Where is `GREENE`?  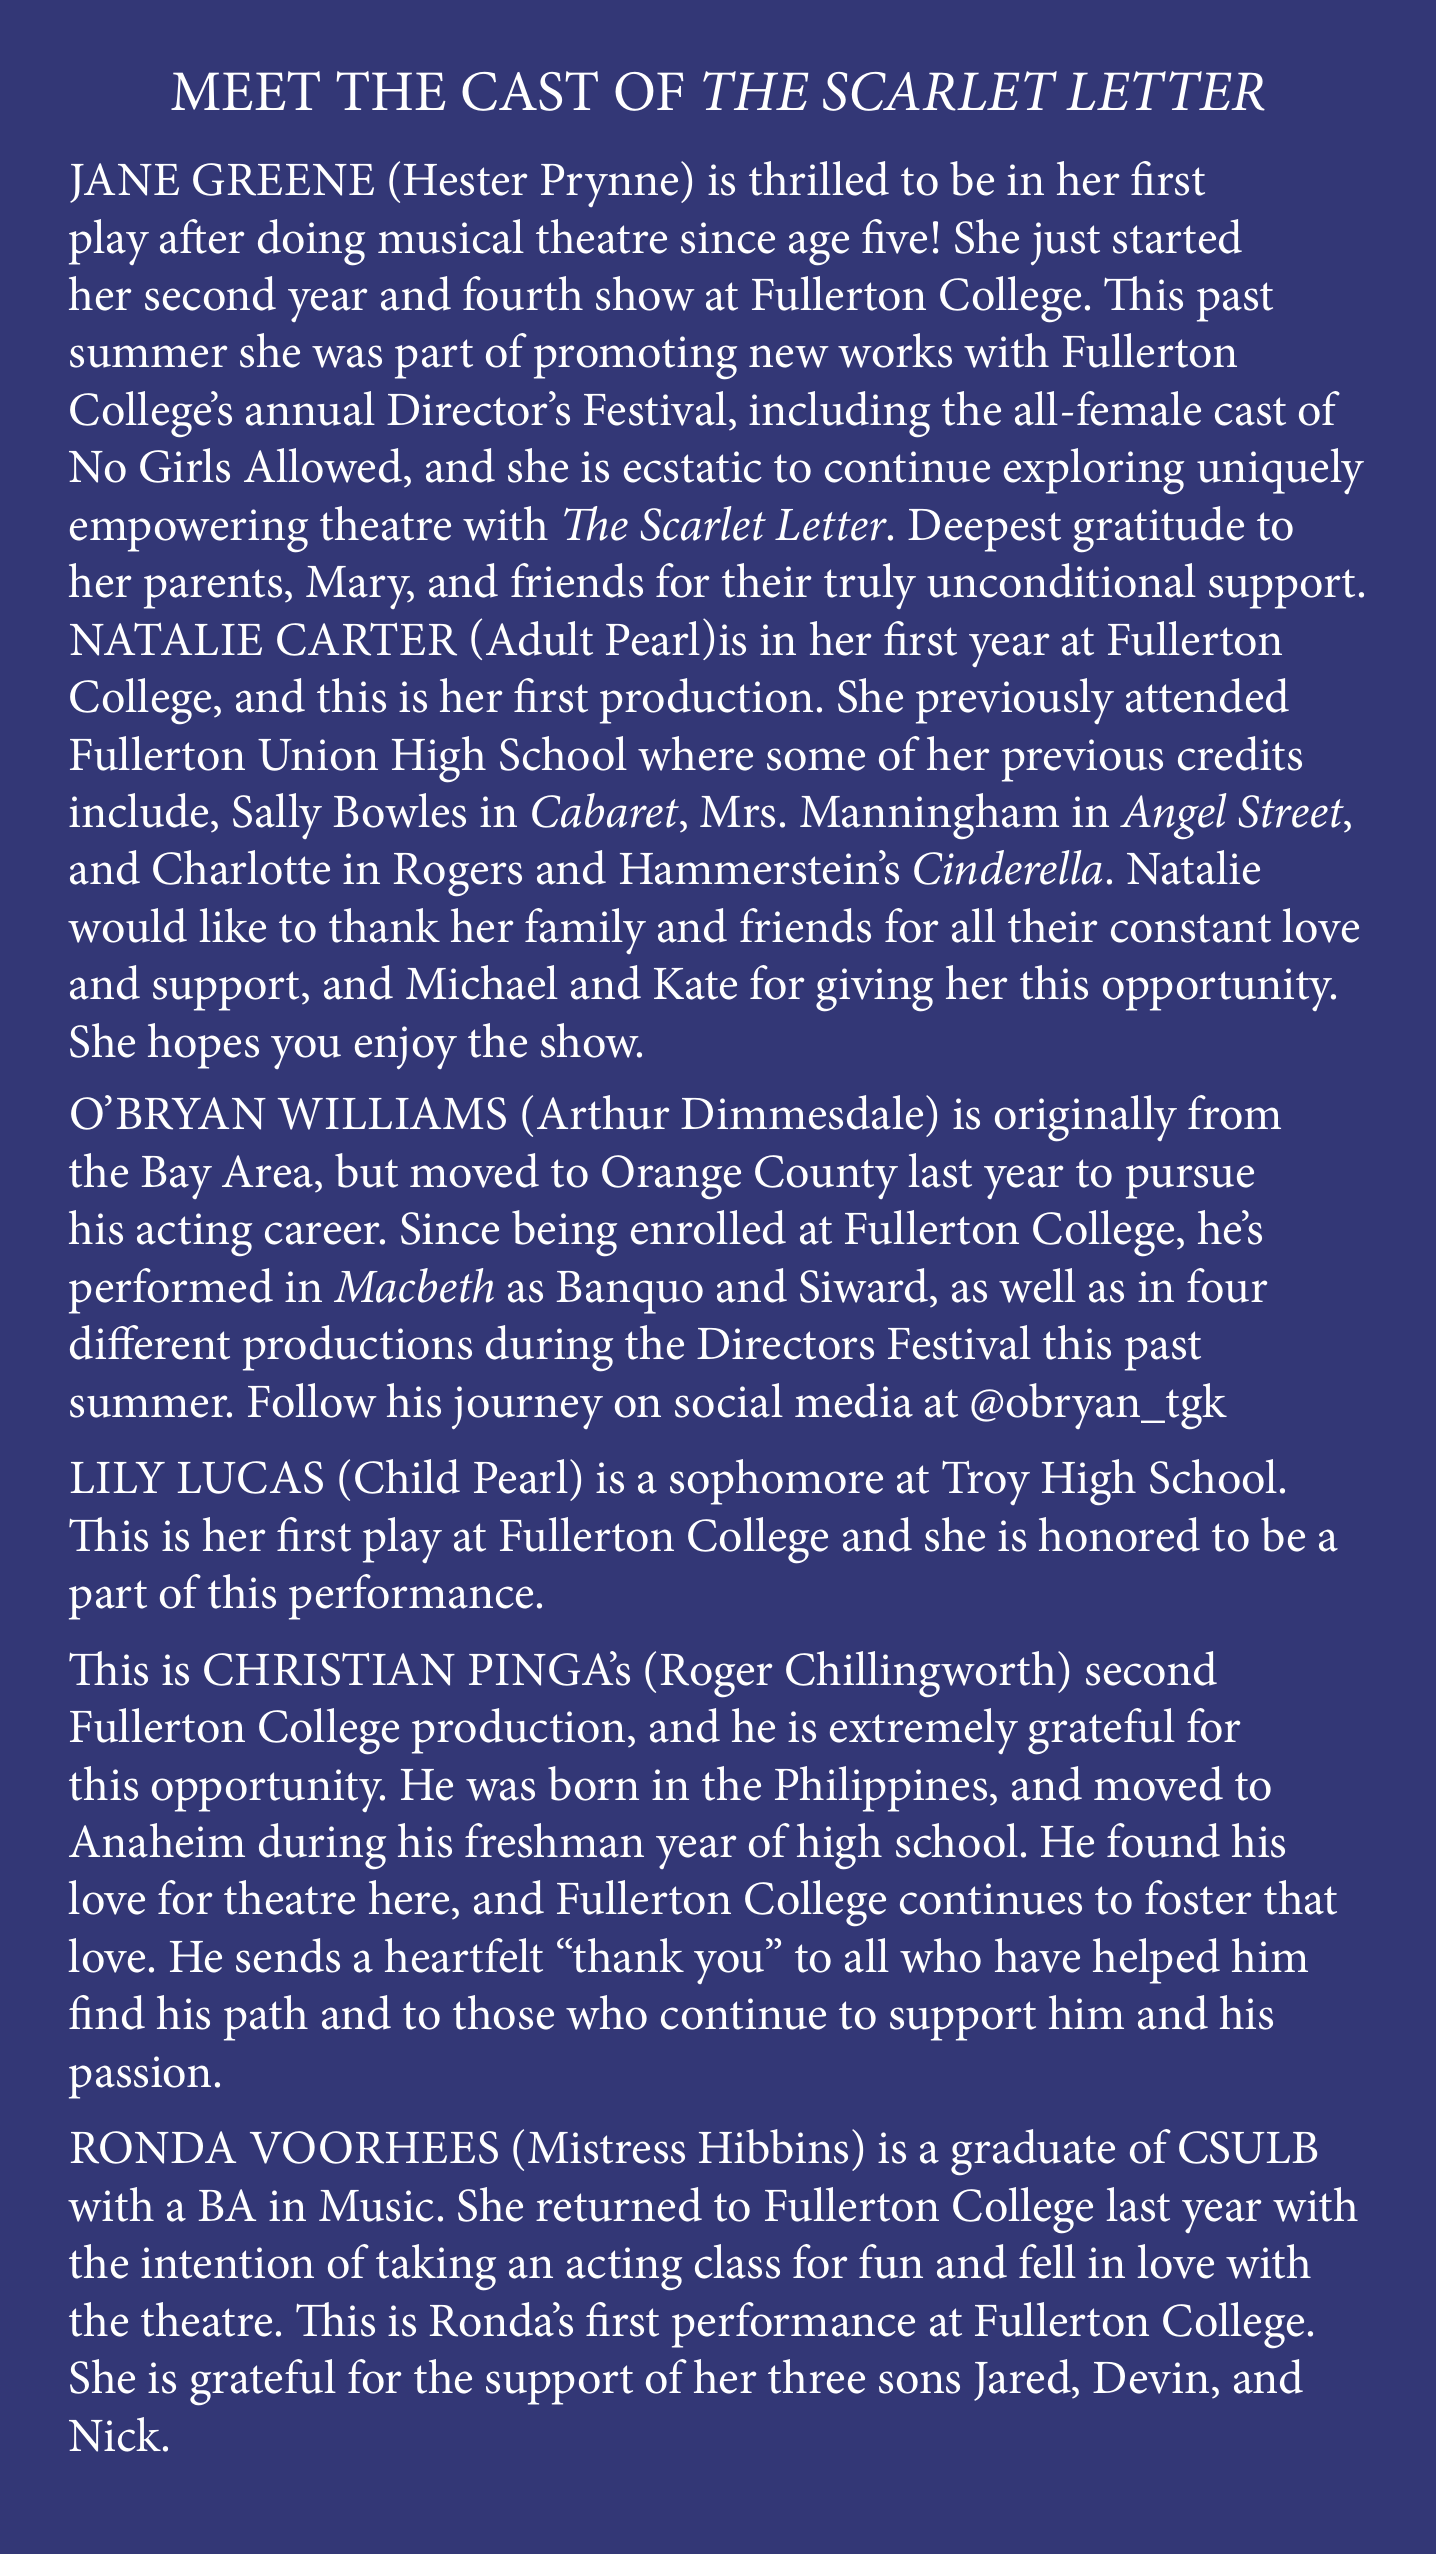
GREENE is located at coordinates (283, 179).
